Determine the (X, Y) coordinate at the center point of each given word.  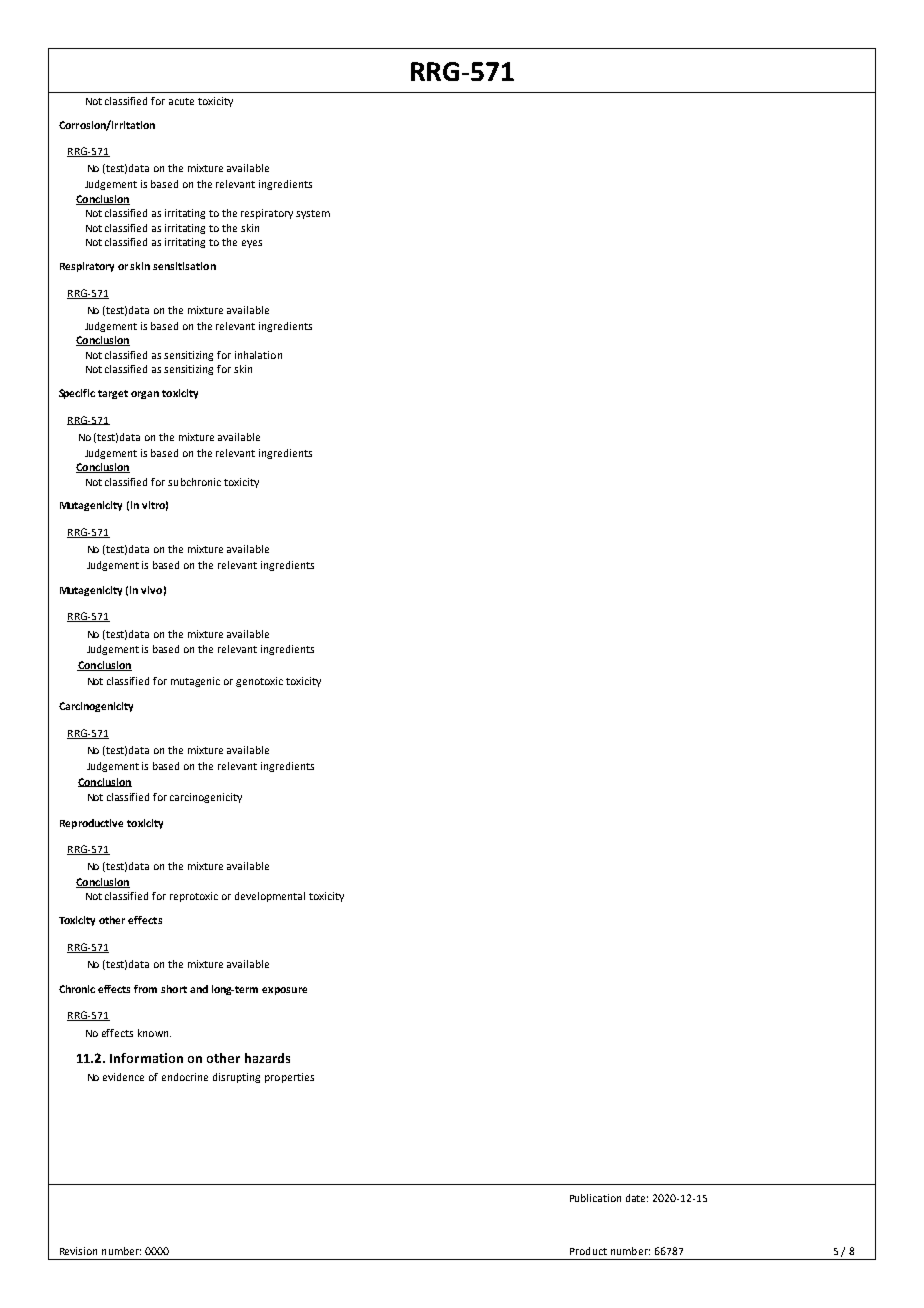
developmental (270, 897)
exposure (284, 991)
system (313, 214)
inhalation (258, 355)
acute (181, 101)
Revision (78, 1251)
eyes (252, 244)
